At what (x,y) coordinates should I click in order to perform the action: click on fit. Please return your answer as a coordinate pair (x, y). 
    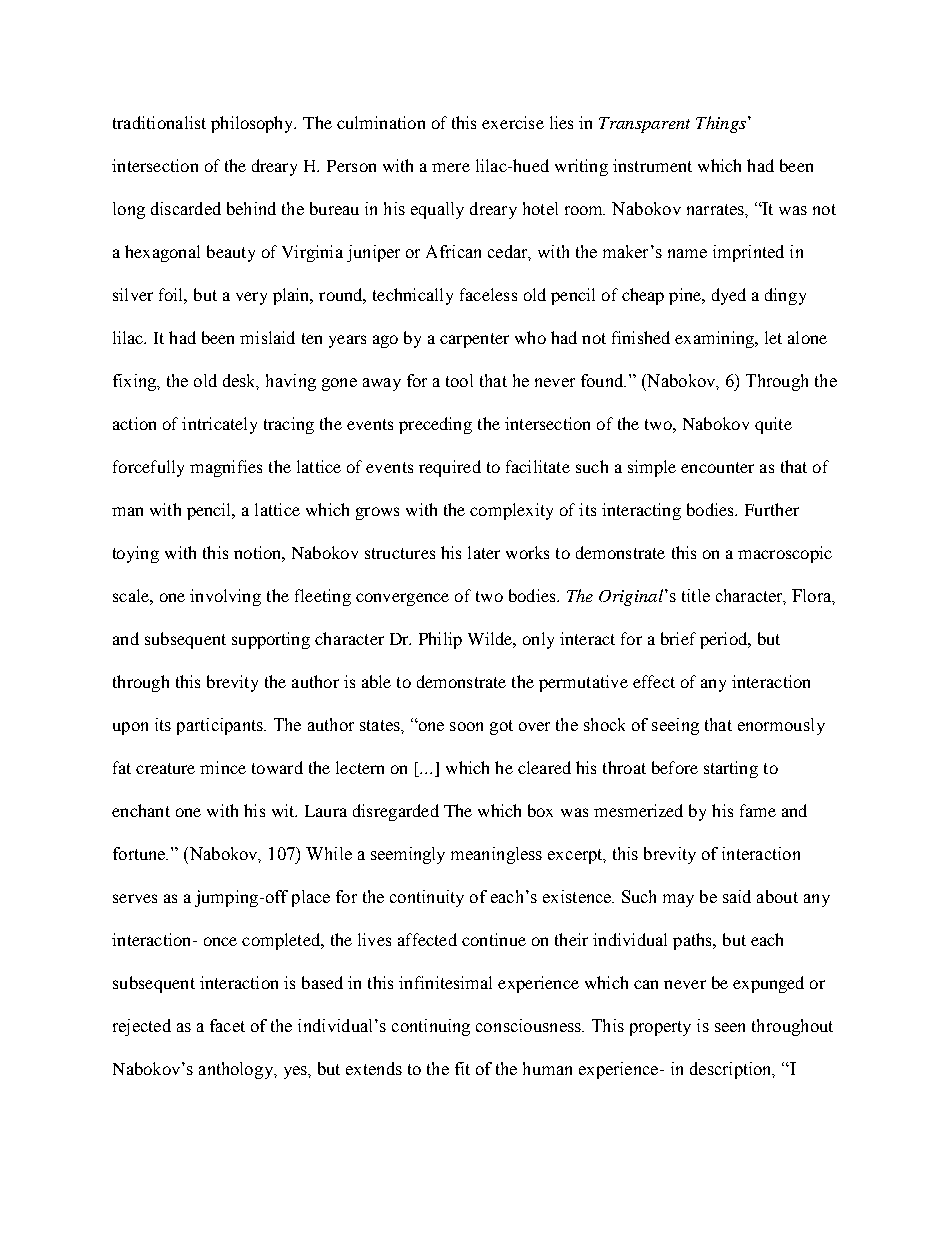
    Looking at the image, I should click on (462, 1068).
